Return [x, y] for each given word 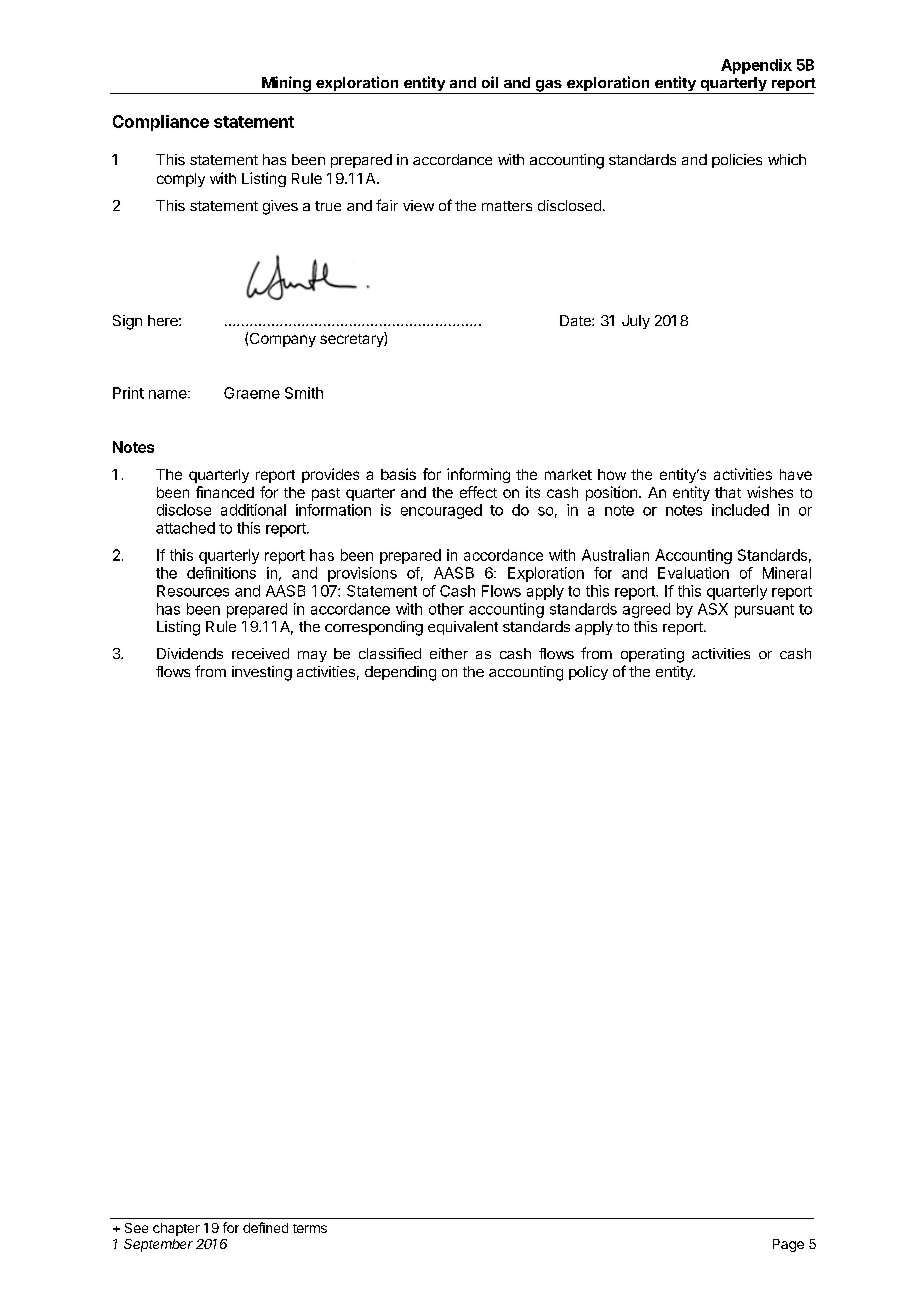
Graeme [252, 393]
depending [400, 673]
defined [265, 1227]
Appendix [756, 66]
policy [588, 673]
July [636, 322]
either [449, 653]
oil [490, 82]
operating [652, 655]
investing [262, 673]
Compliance [161, 123]
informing [478, 475]
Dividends [190, 653]
